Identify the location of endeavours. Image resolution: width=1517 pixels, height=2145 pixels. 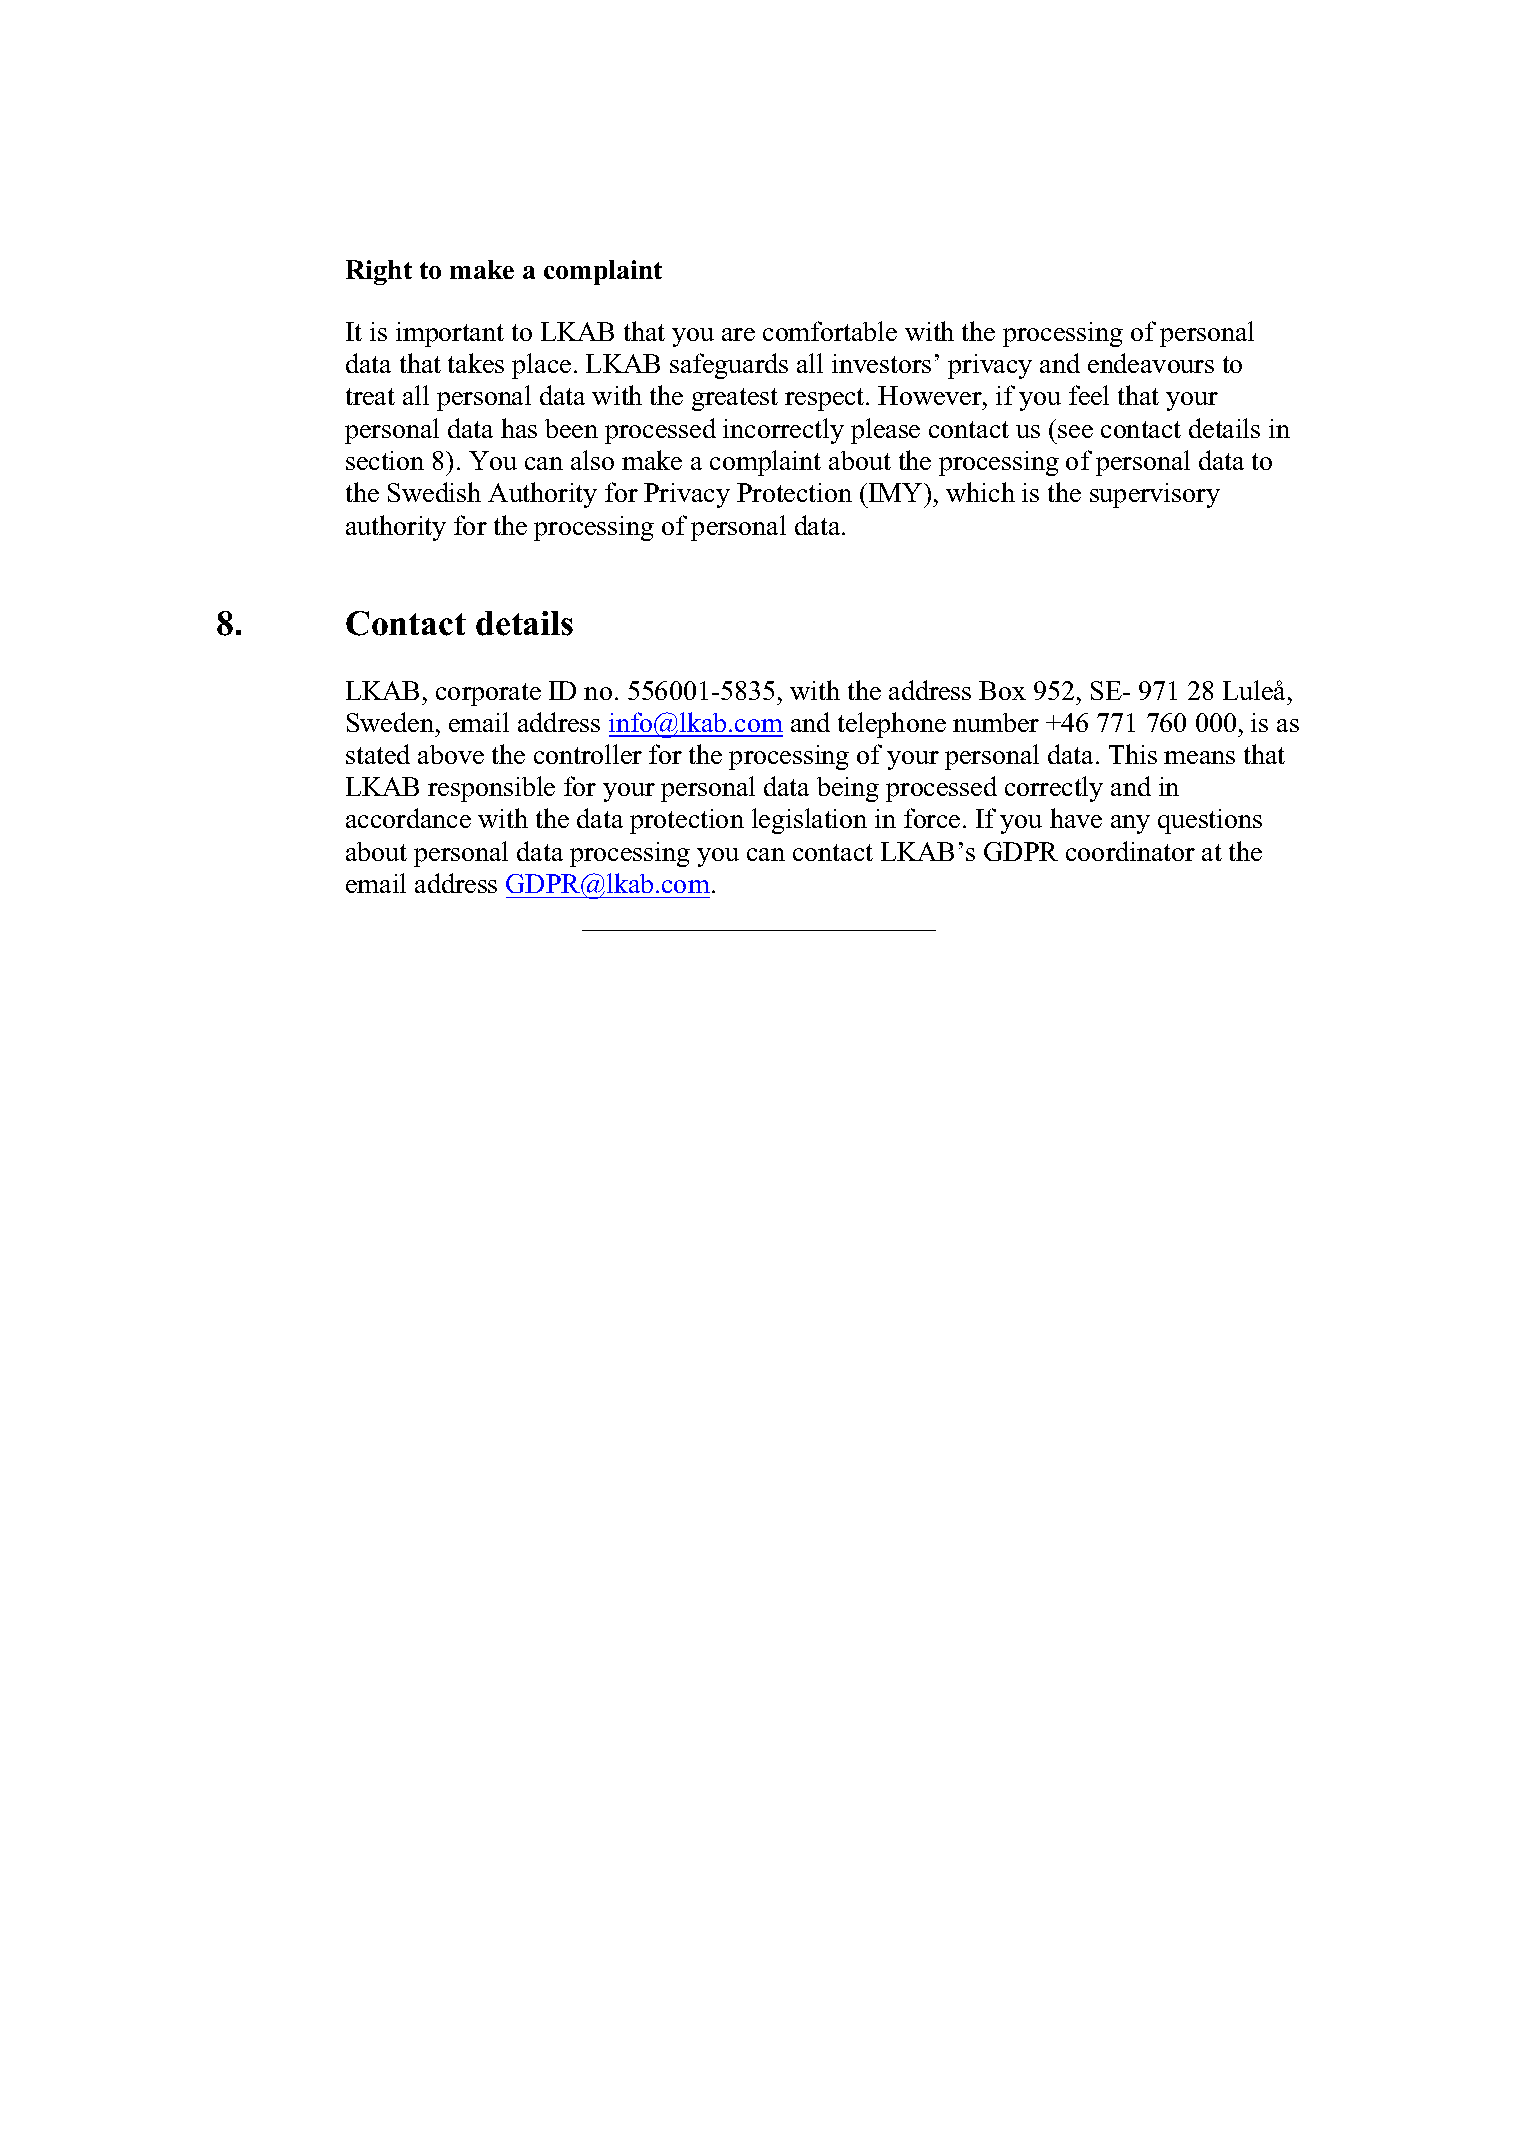
(1151, 363).
